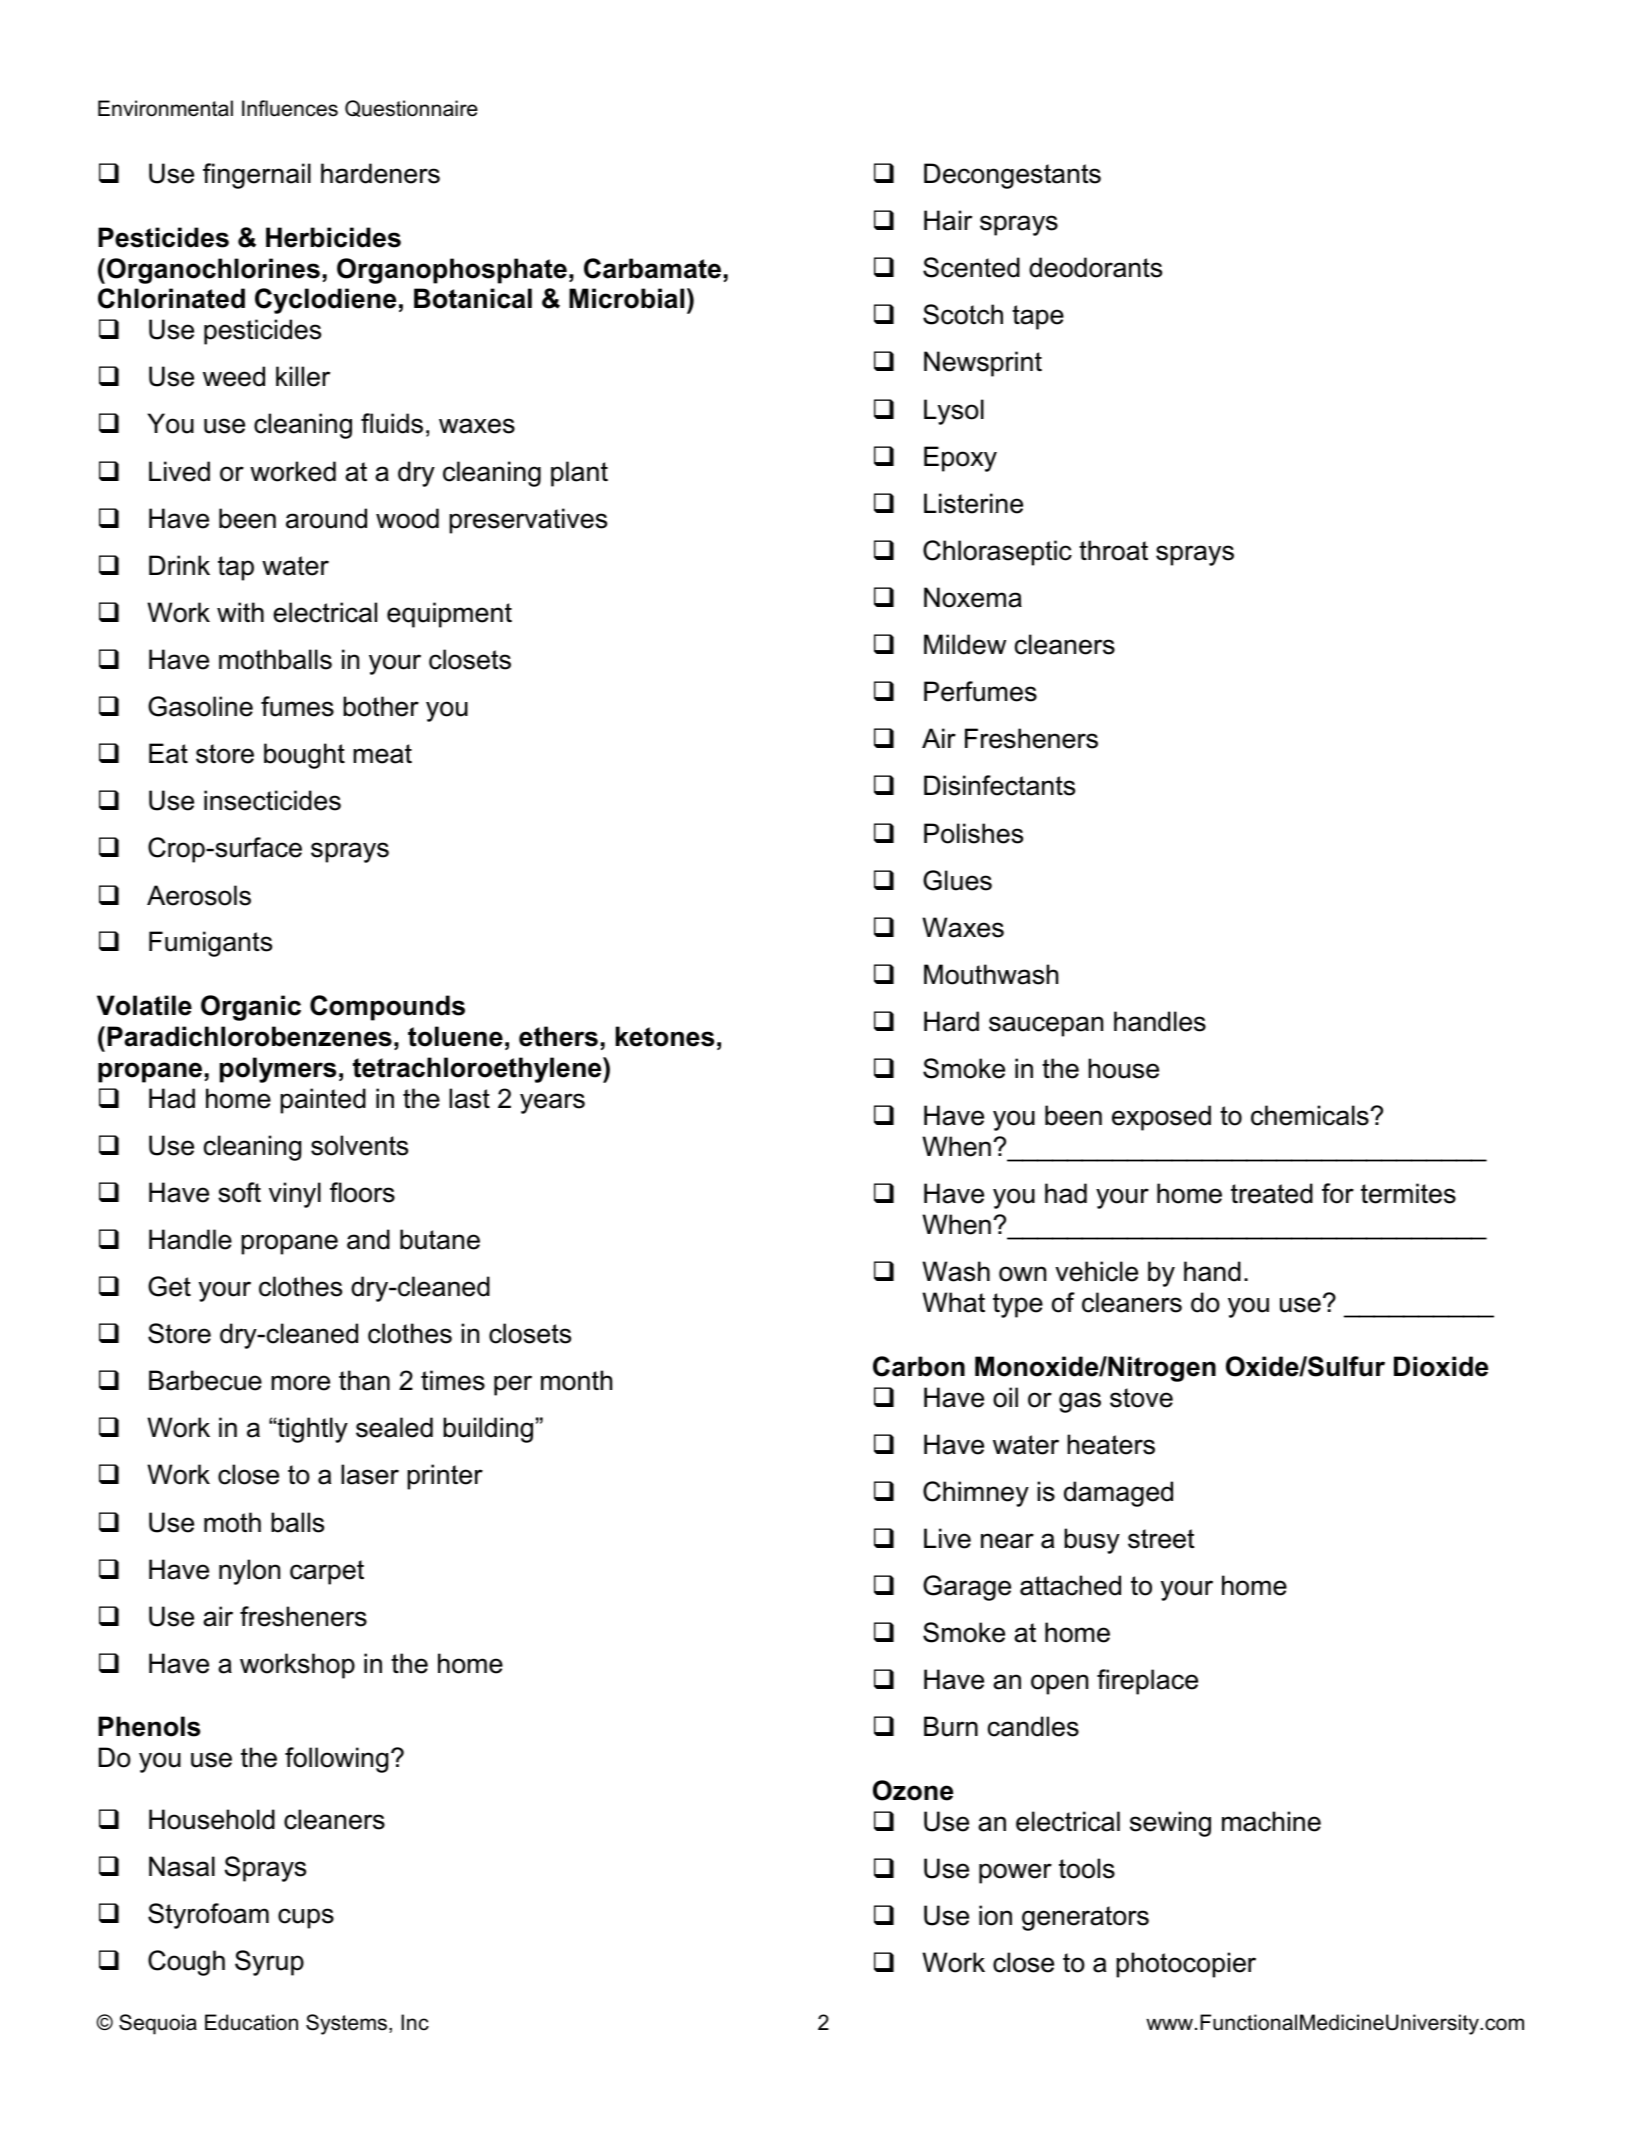  I want to click on fingernail, so click(257, 176).
